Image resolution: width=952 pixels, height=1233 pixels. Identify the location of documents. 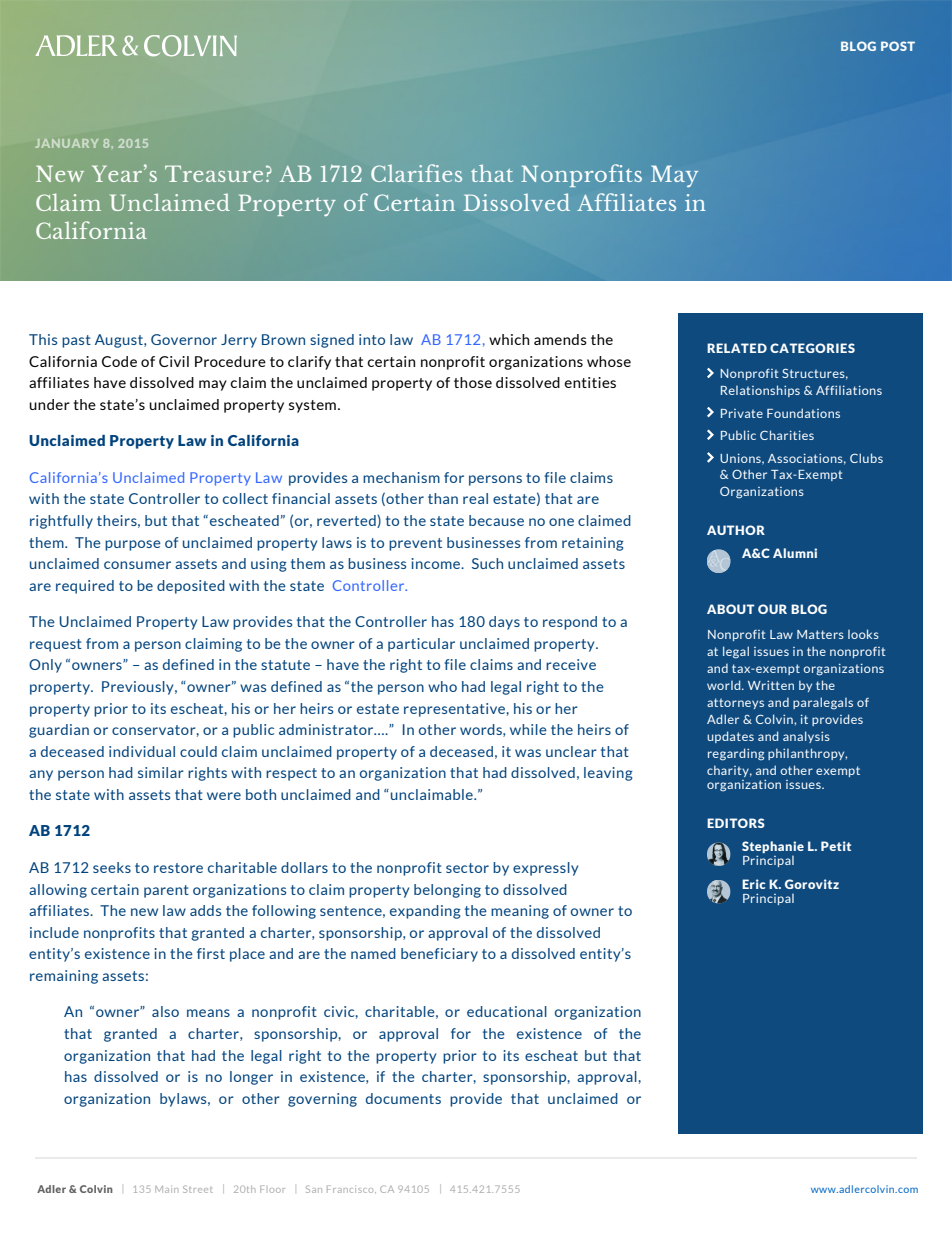
(403, 1098).
